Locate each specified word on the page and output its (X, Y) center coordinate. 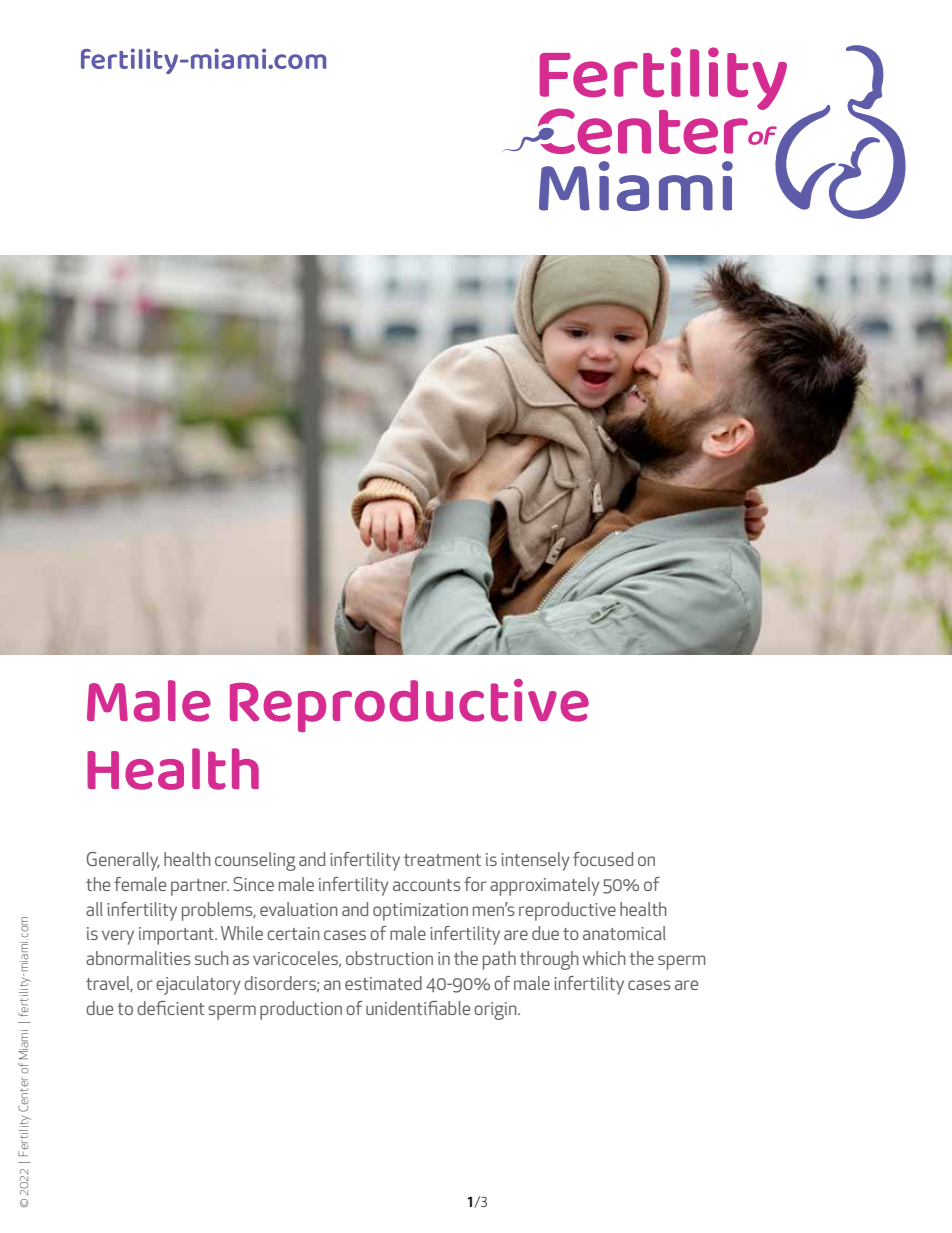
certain (293, 933)
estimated (383, 983)
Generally (123, 861)
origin (496, 1011)
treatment (442, 860)
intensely (535, 861)
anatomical (624, 933)
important (178, 936)
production (301, 1010)
